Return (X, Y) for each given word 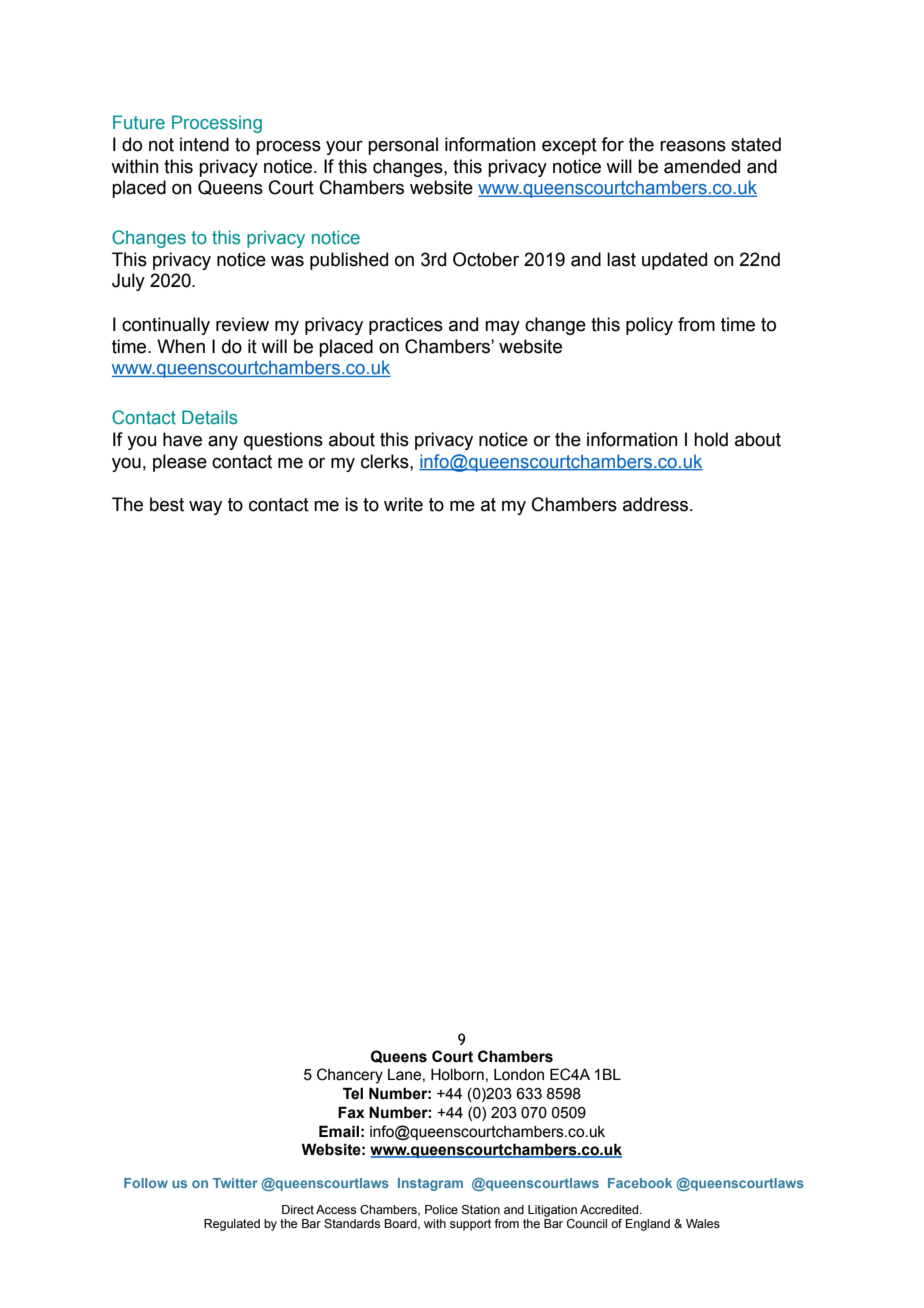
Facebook (640, 1183)
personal (403, 146)
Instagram (430, 1184)
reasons (693, 146)
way (205, 508)
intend (204, 144)
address (655, 504)
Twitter (235, 1183)
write (403, 504)
